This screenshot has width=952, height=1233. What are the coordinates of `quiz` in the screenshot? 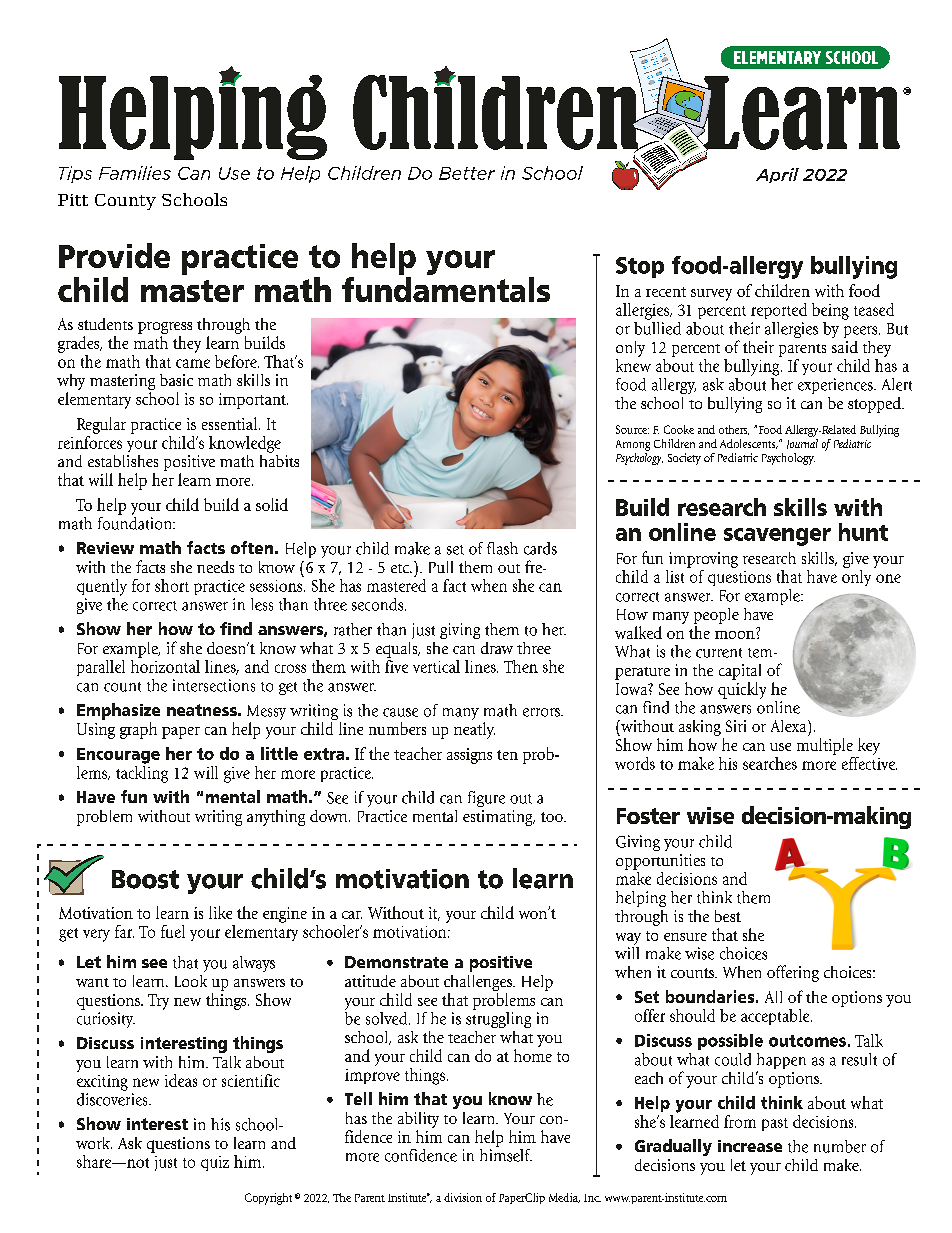 It's located at (215, 1163).
